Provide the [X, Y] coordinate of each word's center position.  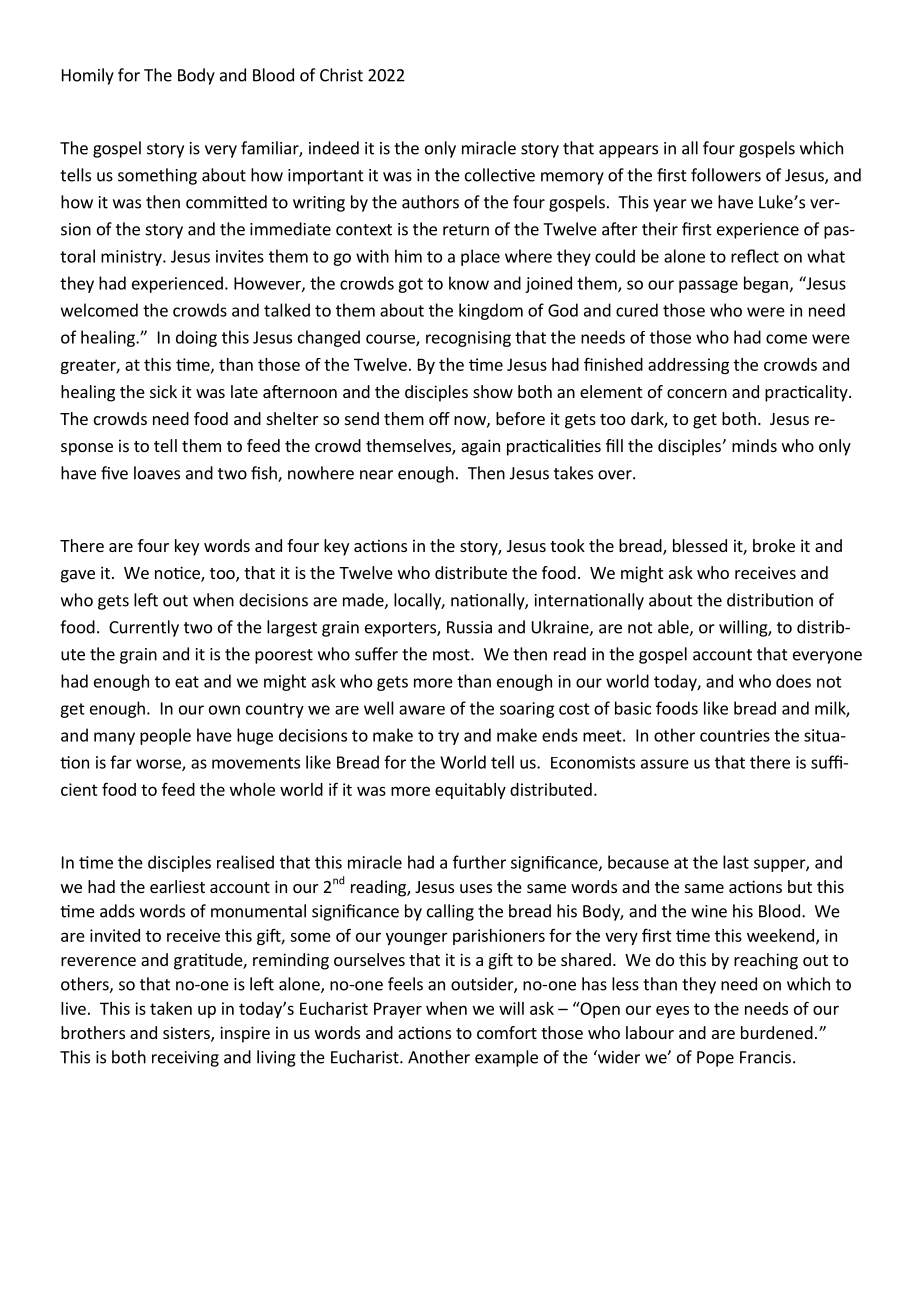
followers [726, 175]
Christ [341, 75]
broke [774, 545]
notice [178, 574]
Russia [469, 627]
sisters [187, 1034]
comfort [507, 1032]
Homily [88, 76]
